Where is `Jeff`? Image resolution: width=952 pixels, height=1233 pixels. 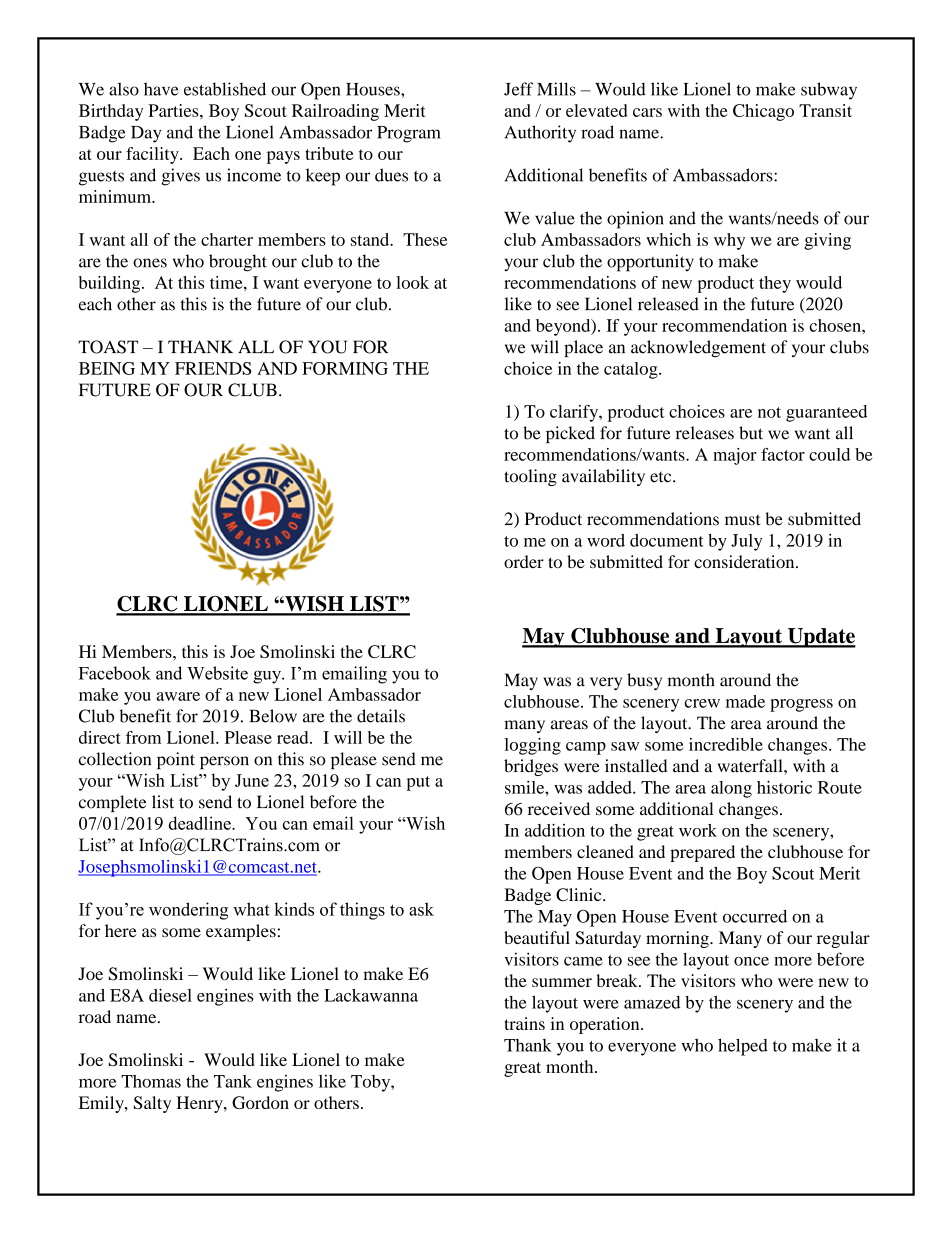 Jeff is located at coordinates (518, 89).
